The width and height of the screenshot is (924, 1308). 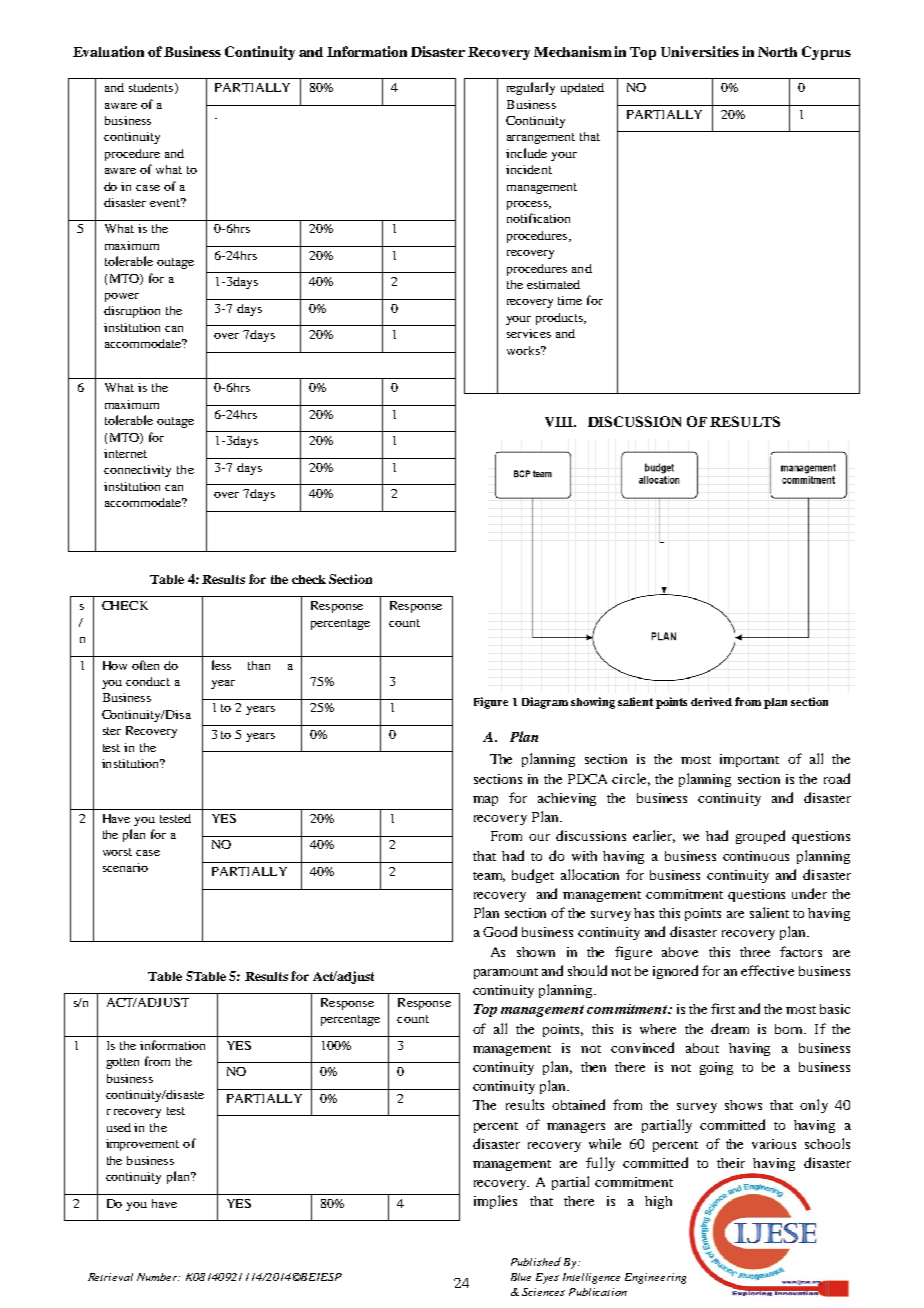 What do you see at coordinates (158, 1277) in the screenshot?
I see `Number` at bounding box center [158, 1277].
